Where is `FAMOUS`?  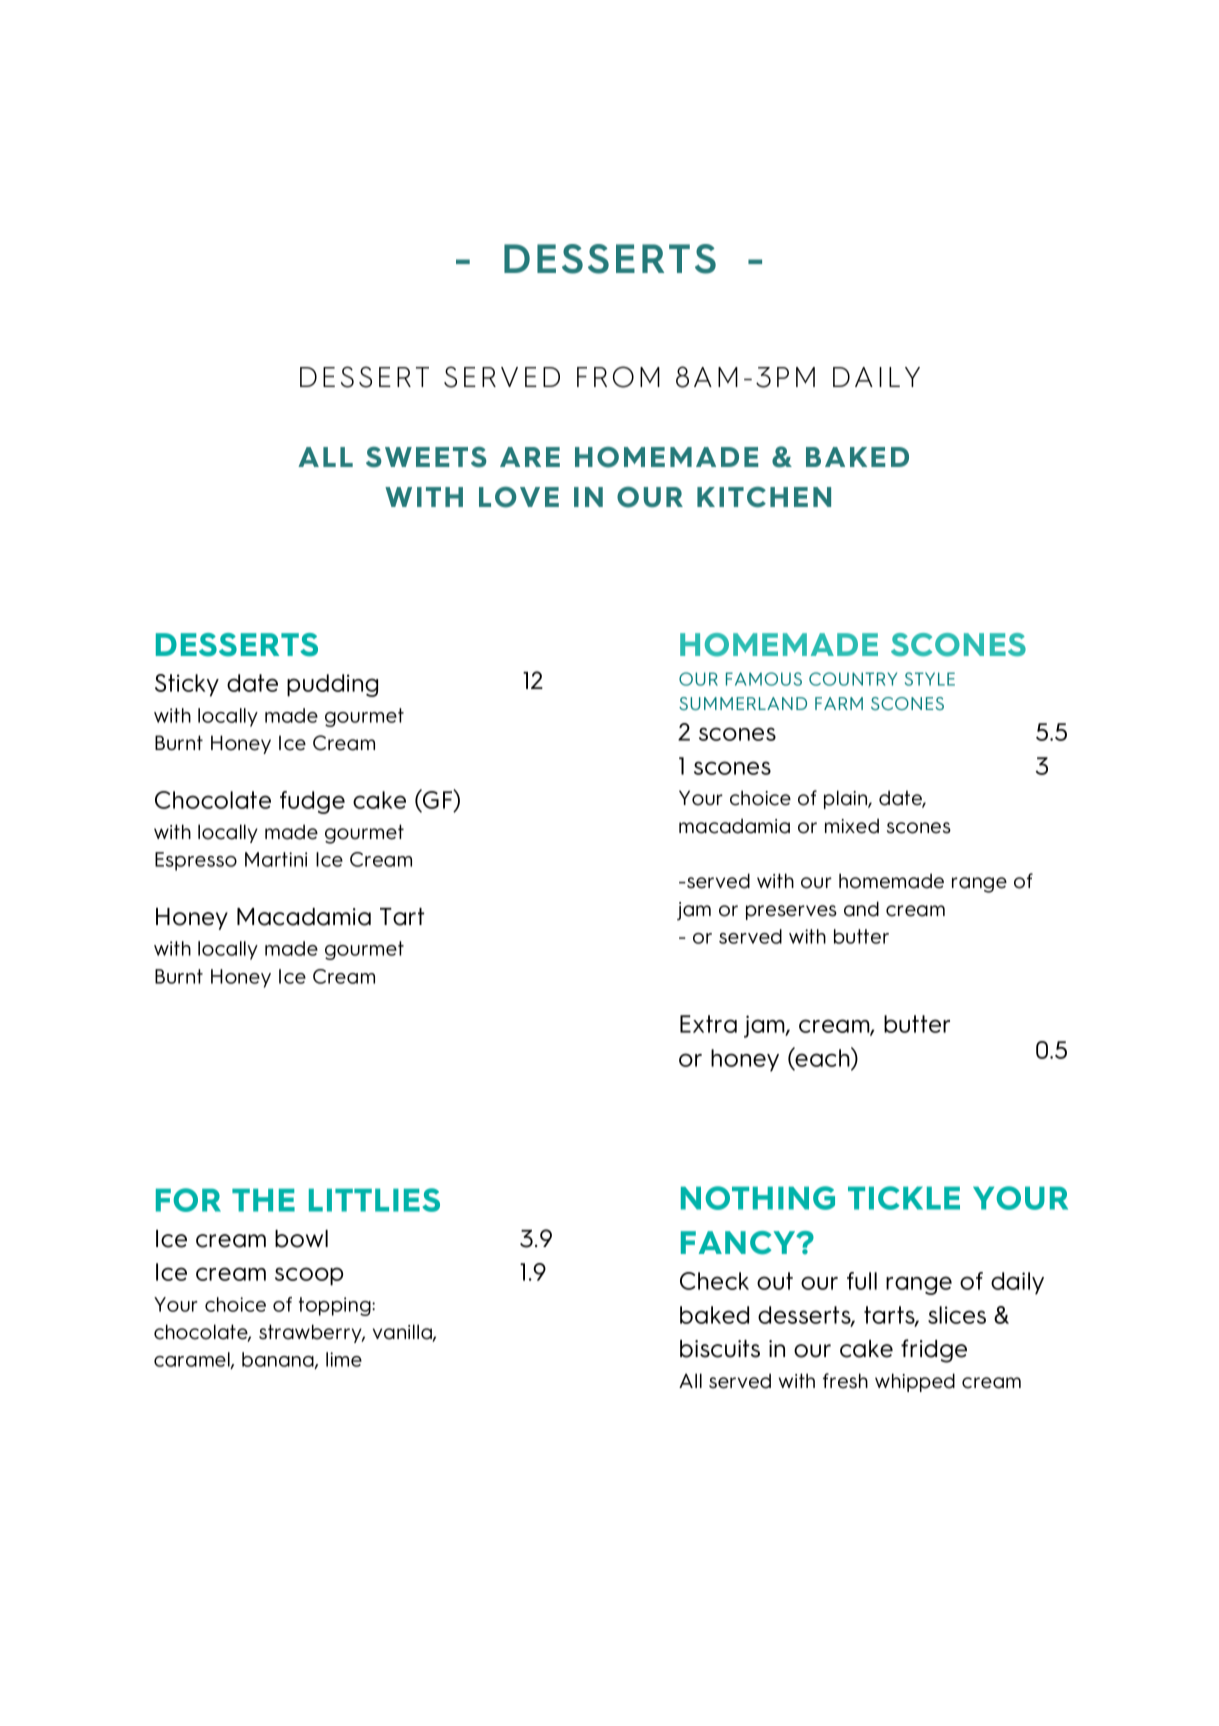 FAMOUS is located at coordinates (764, 679).
